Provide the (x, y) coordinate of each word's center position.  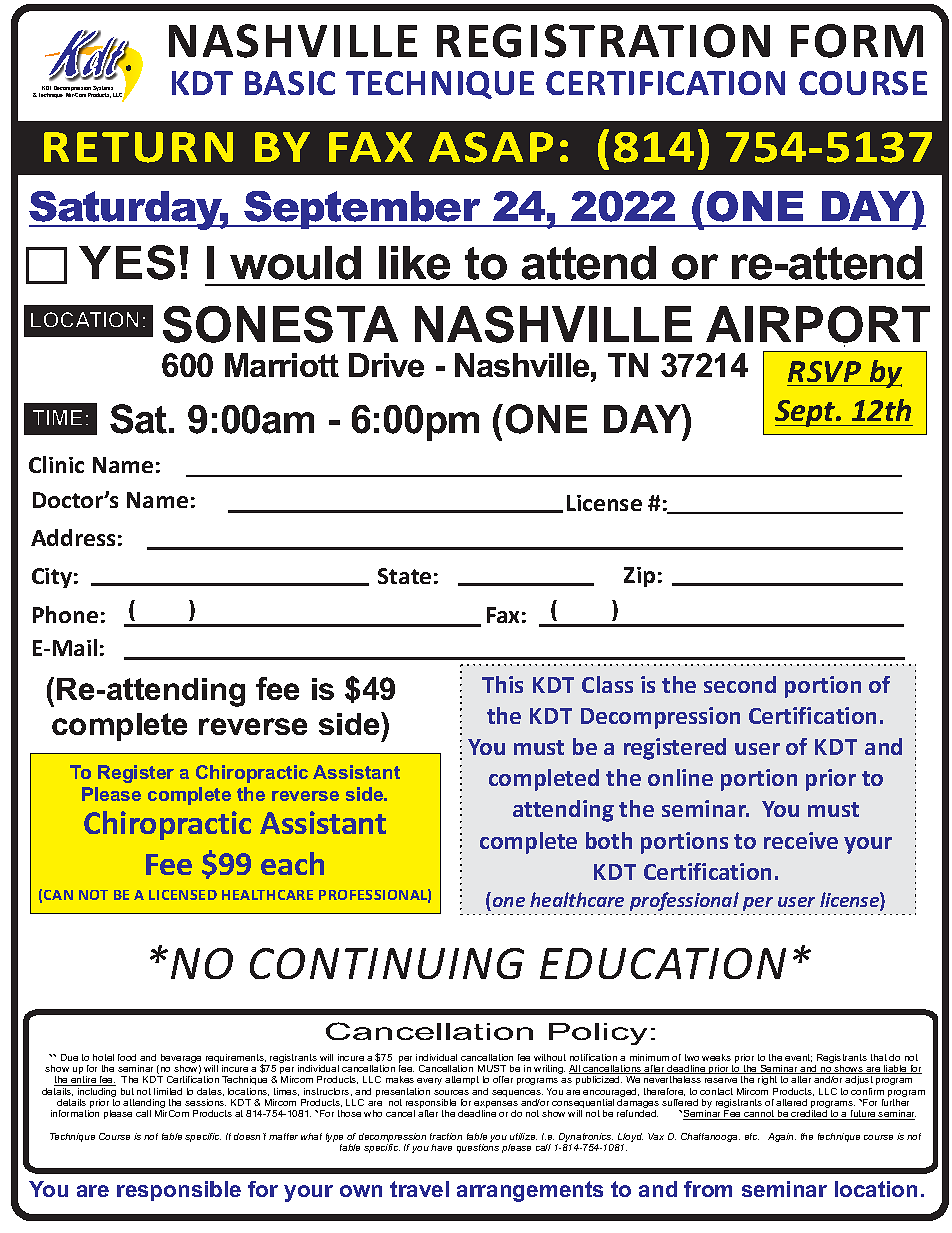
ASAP (491, 147)
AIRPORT (818, 324)
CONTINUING (387, 963)
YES (127, 262)
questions (478, 1148)
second (740, 684)
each (292, 863)
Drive (386, 365)
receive (801, 840)
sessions (205, 1102)
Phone (65, 614)
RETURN (138, 147)
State (404, 576)
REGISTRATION (603, 41)
